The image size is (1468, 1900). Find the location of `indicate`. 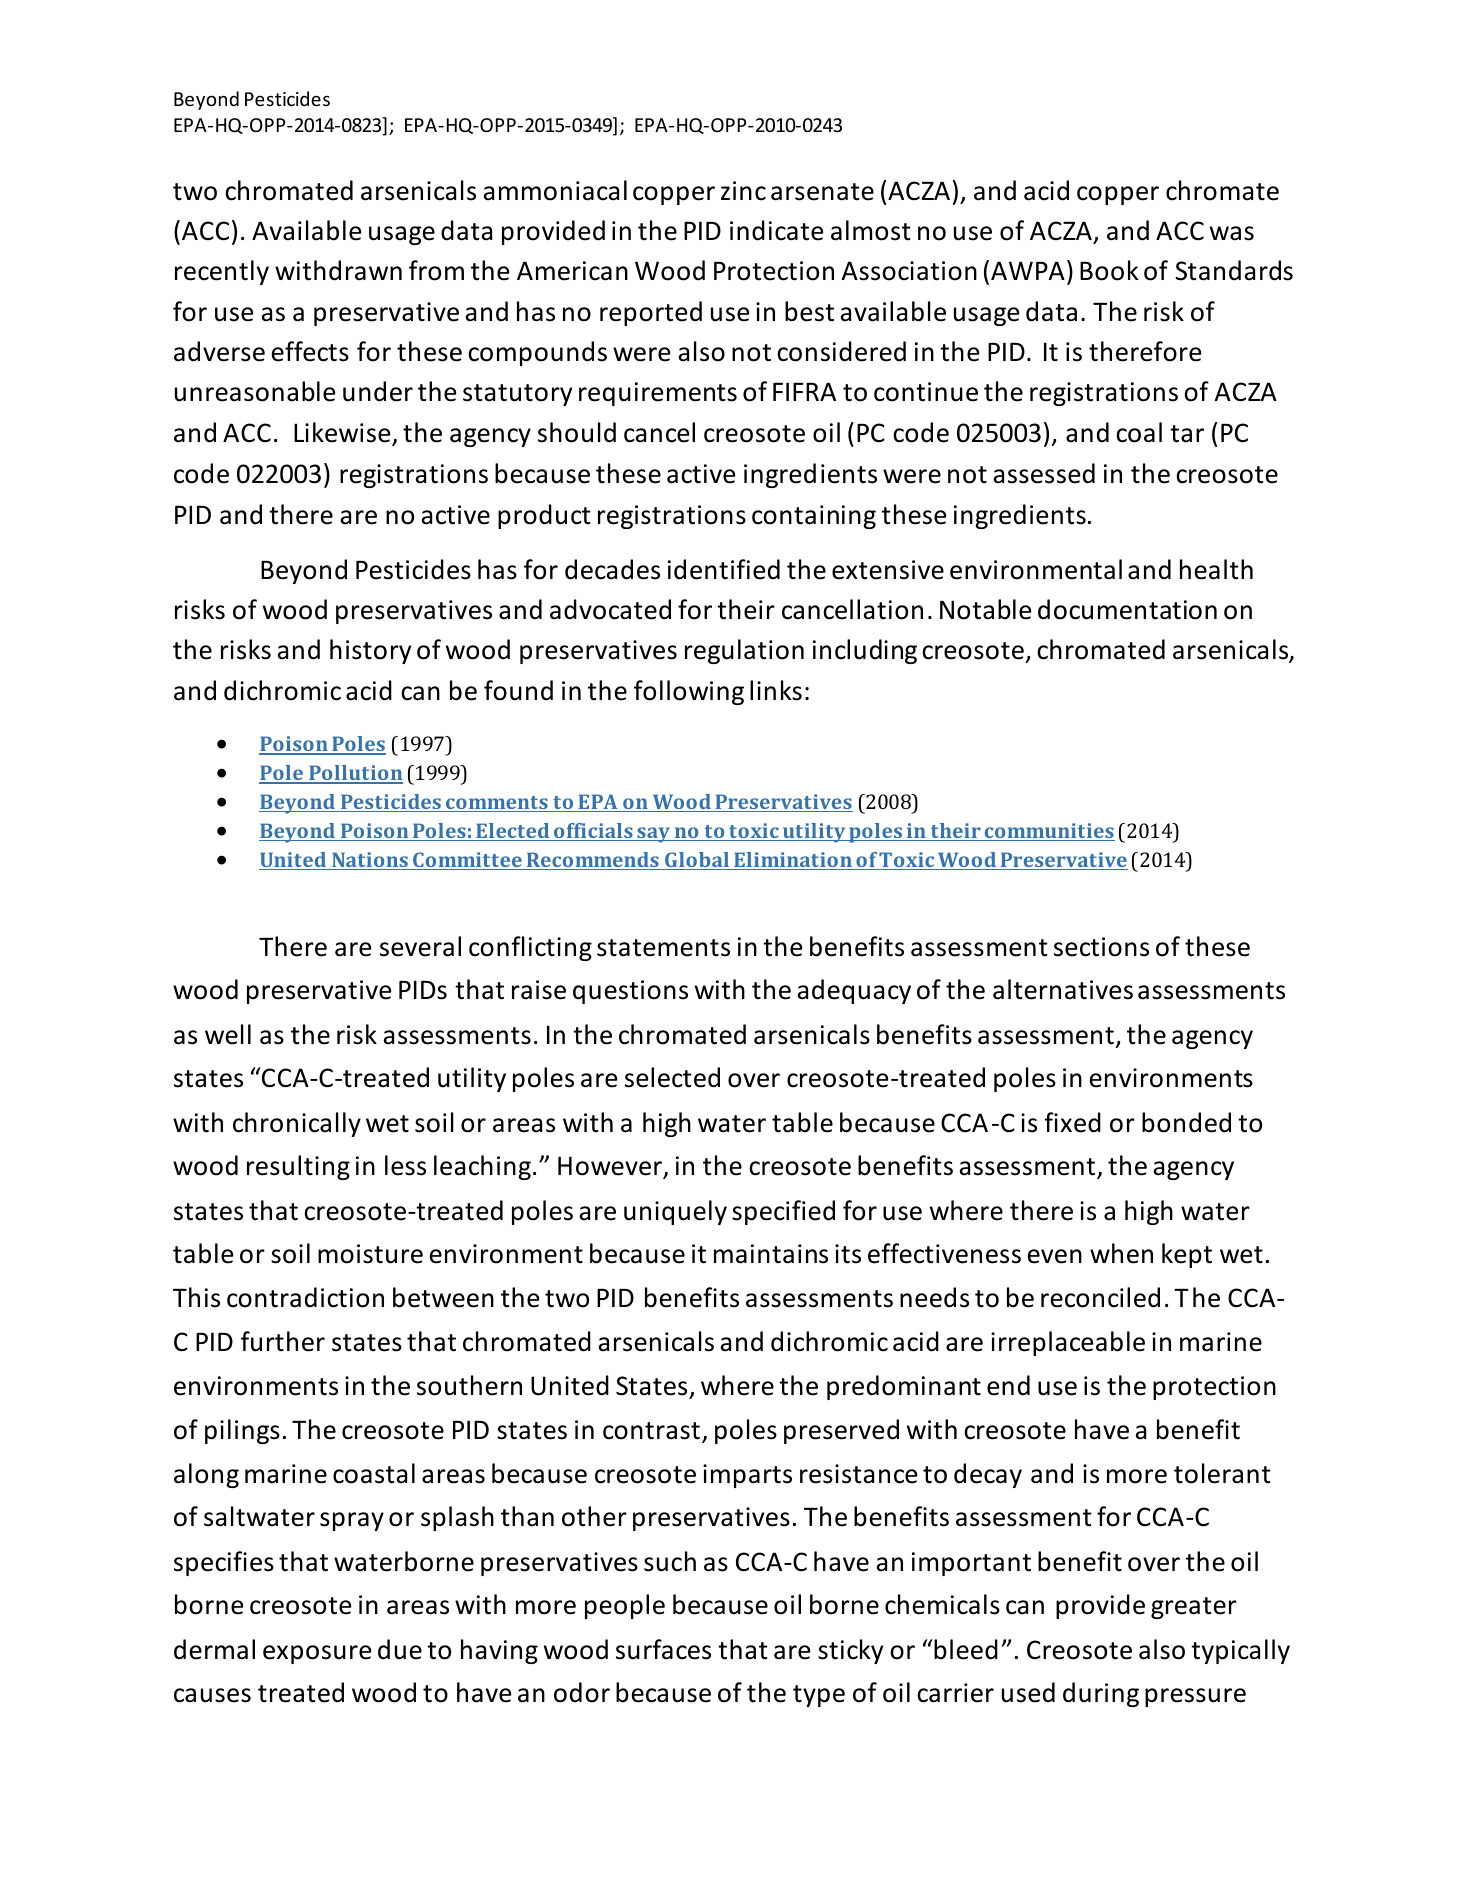

indicate is located at coordinates (777, 230).
